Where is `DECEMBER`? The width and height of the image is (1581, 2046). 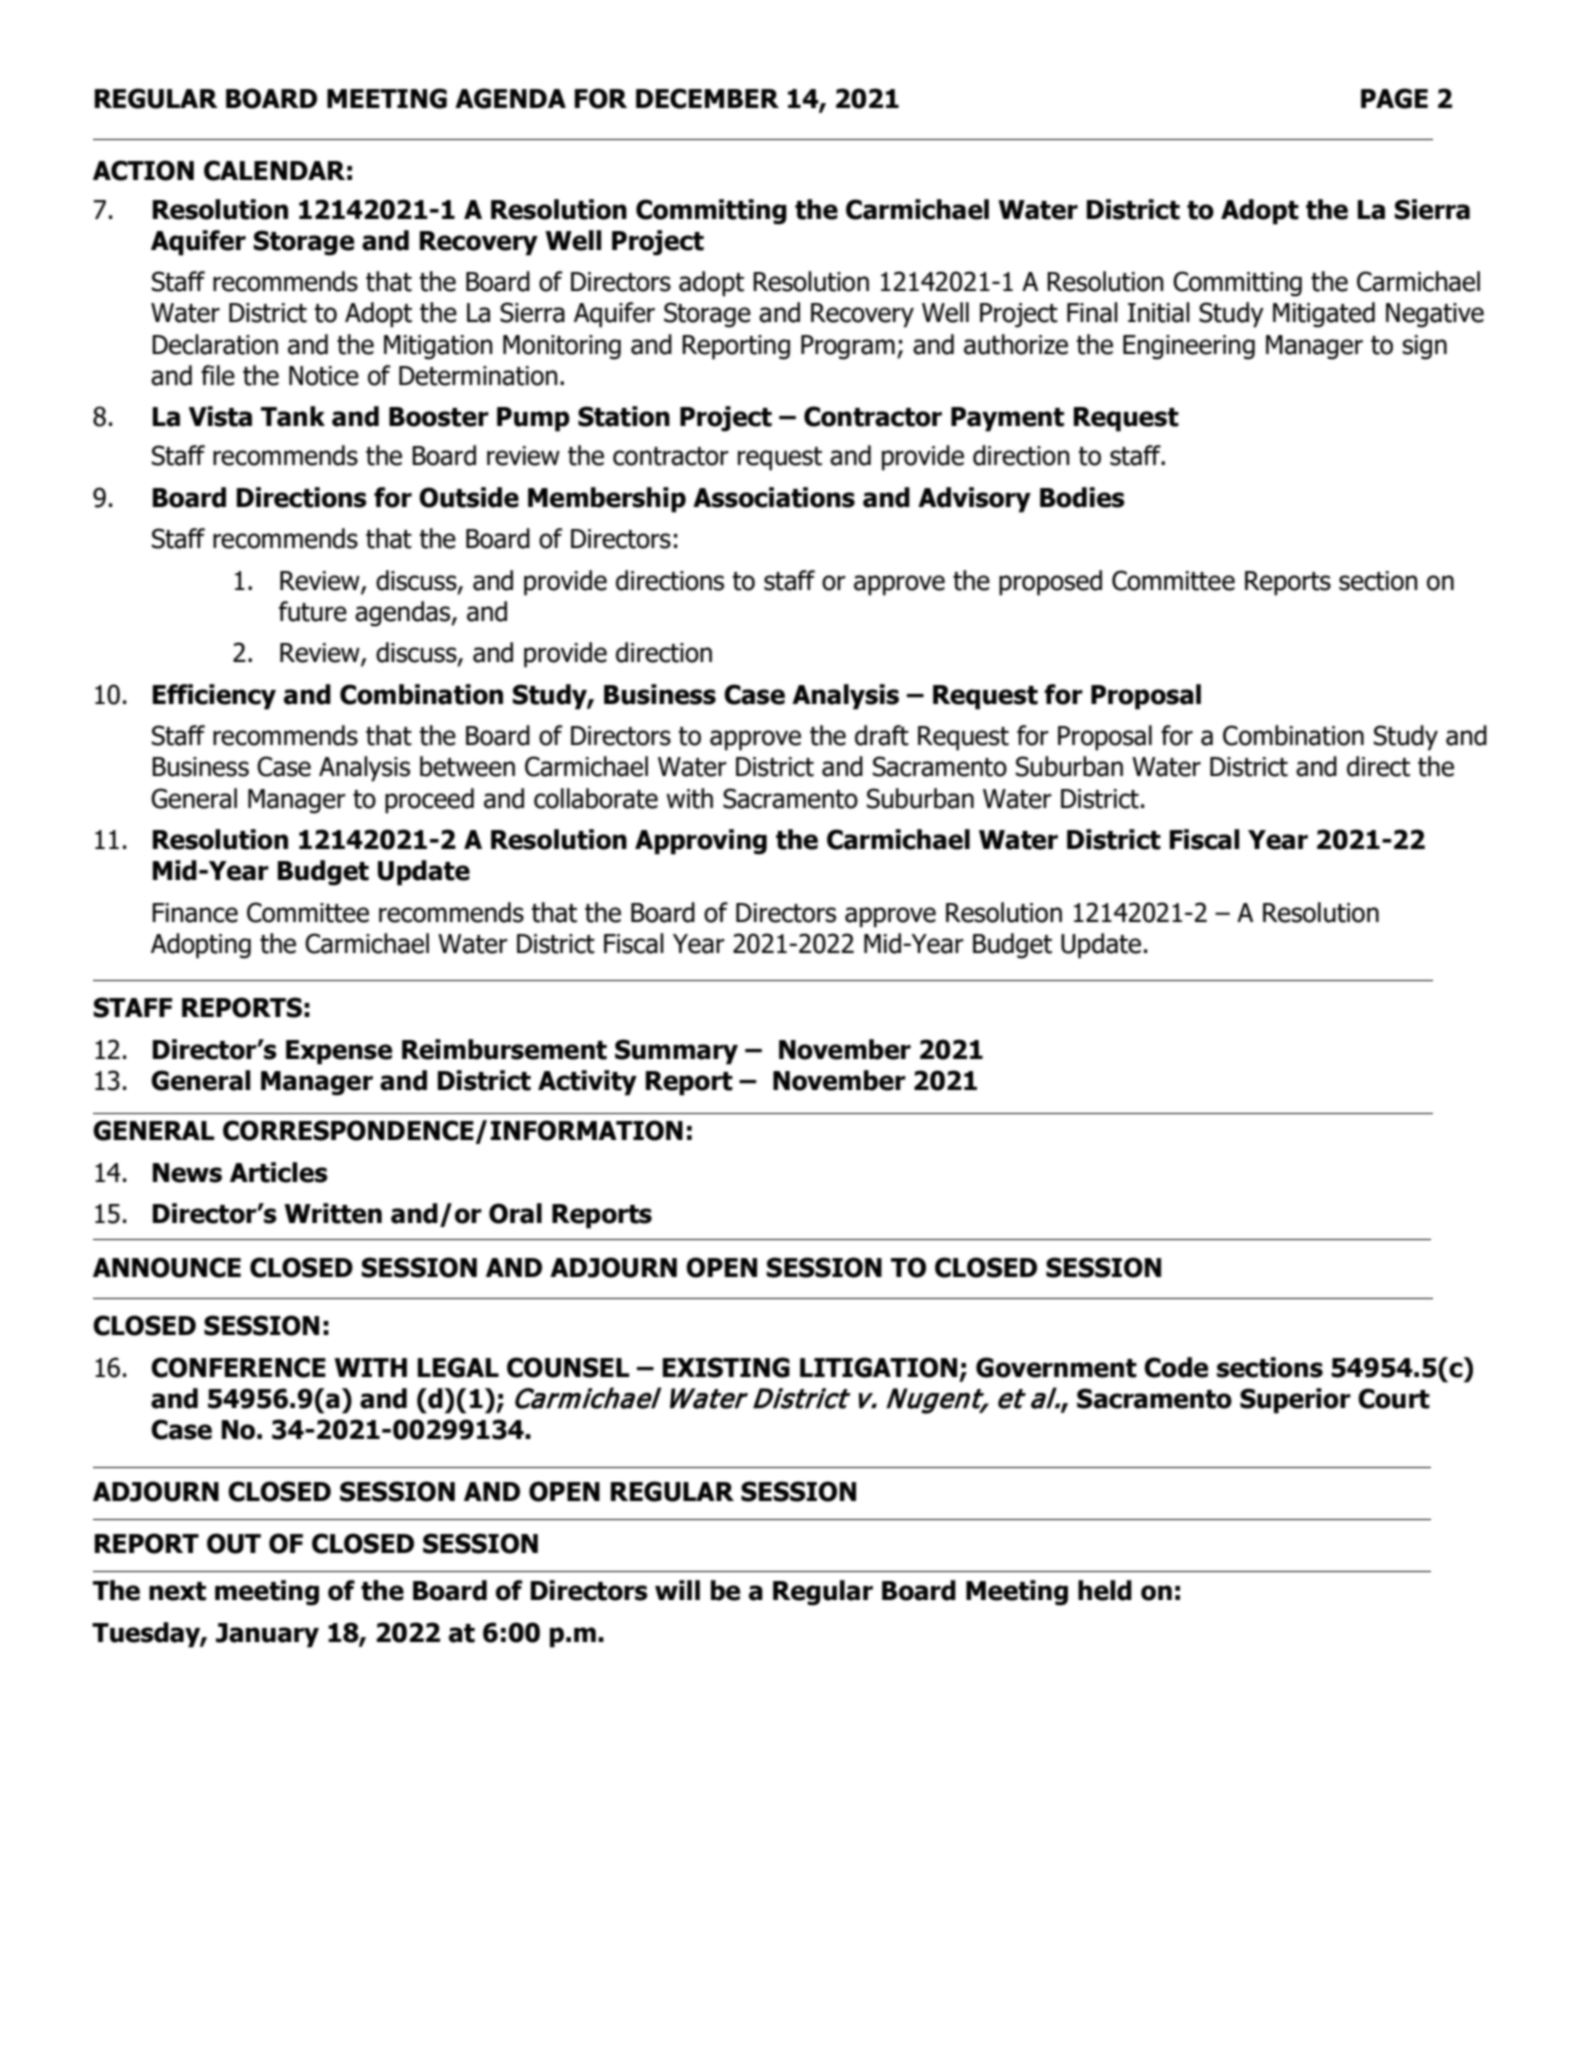 DECEMBER is located at coordinates (707, 98).
